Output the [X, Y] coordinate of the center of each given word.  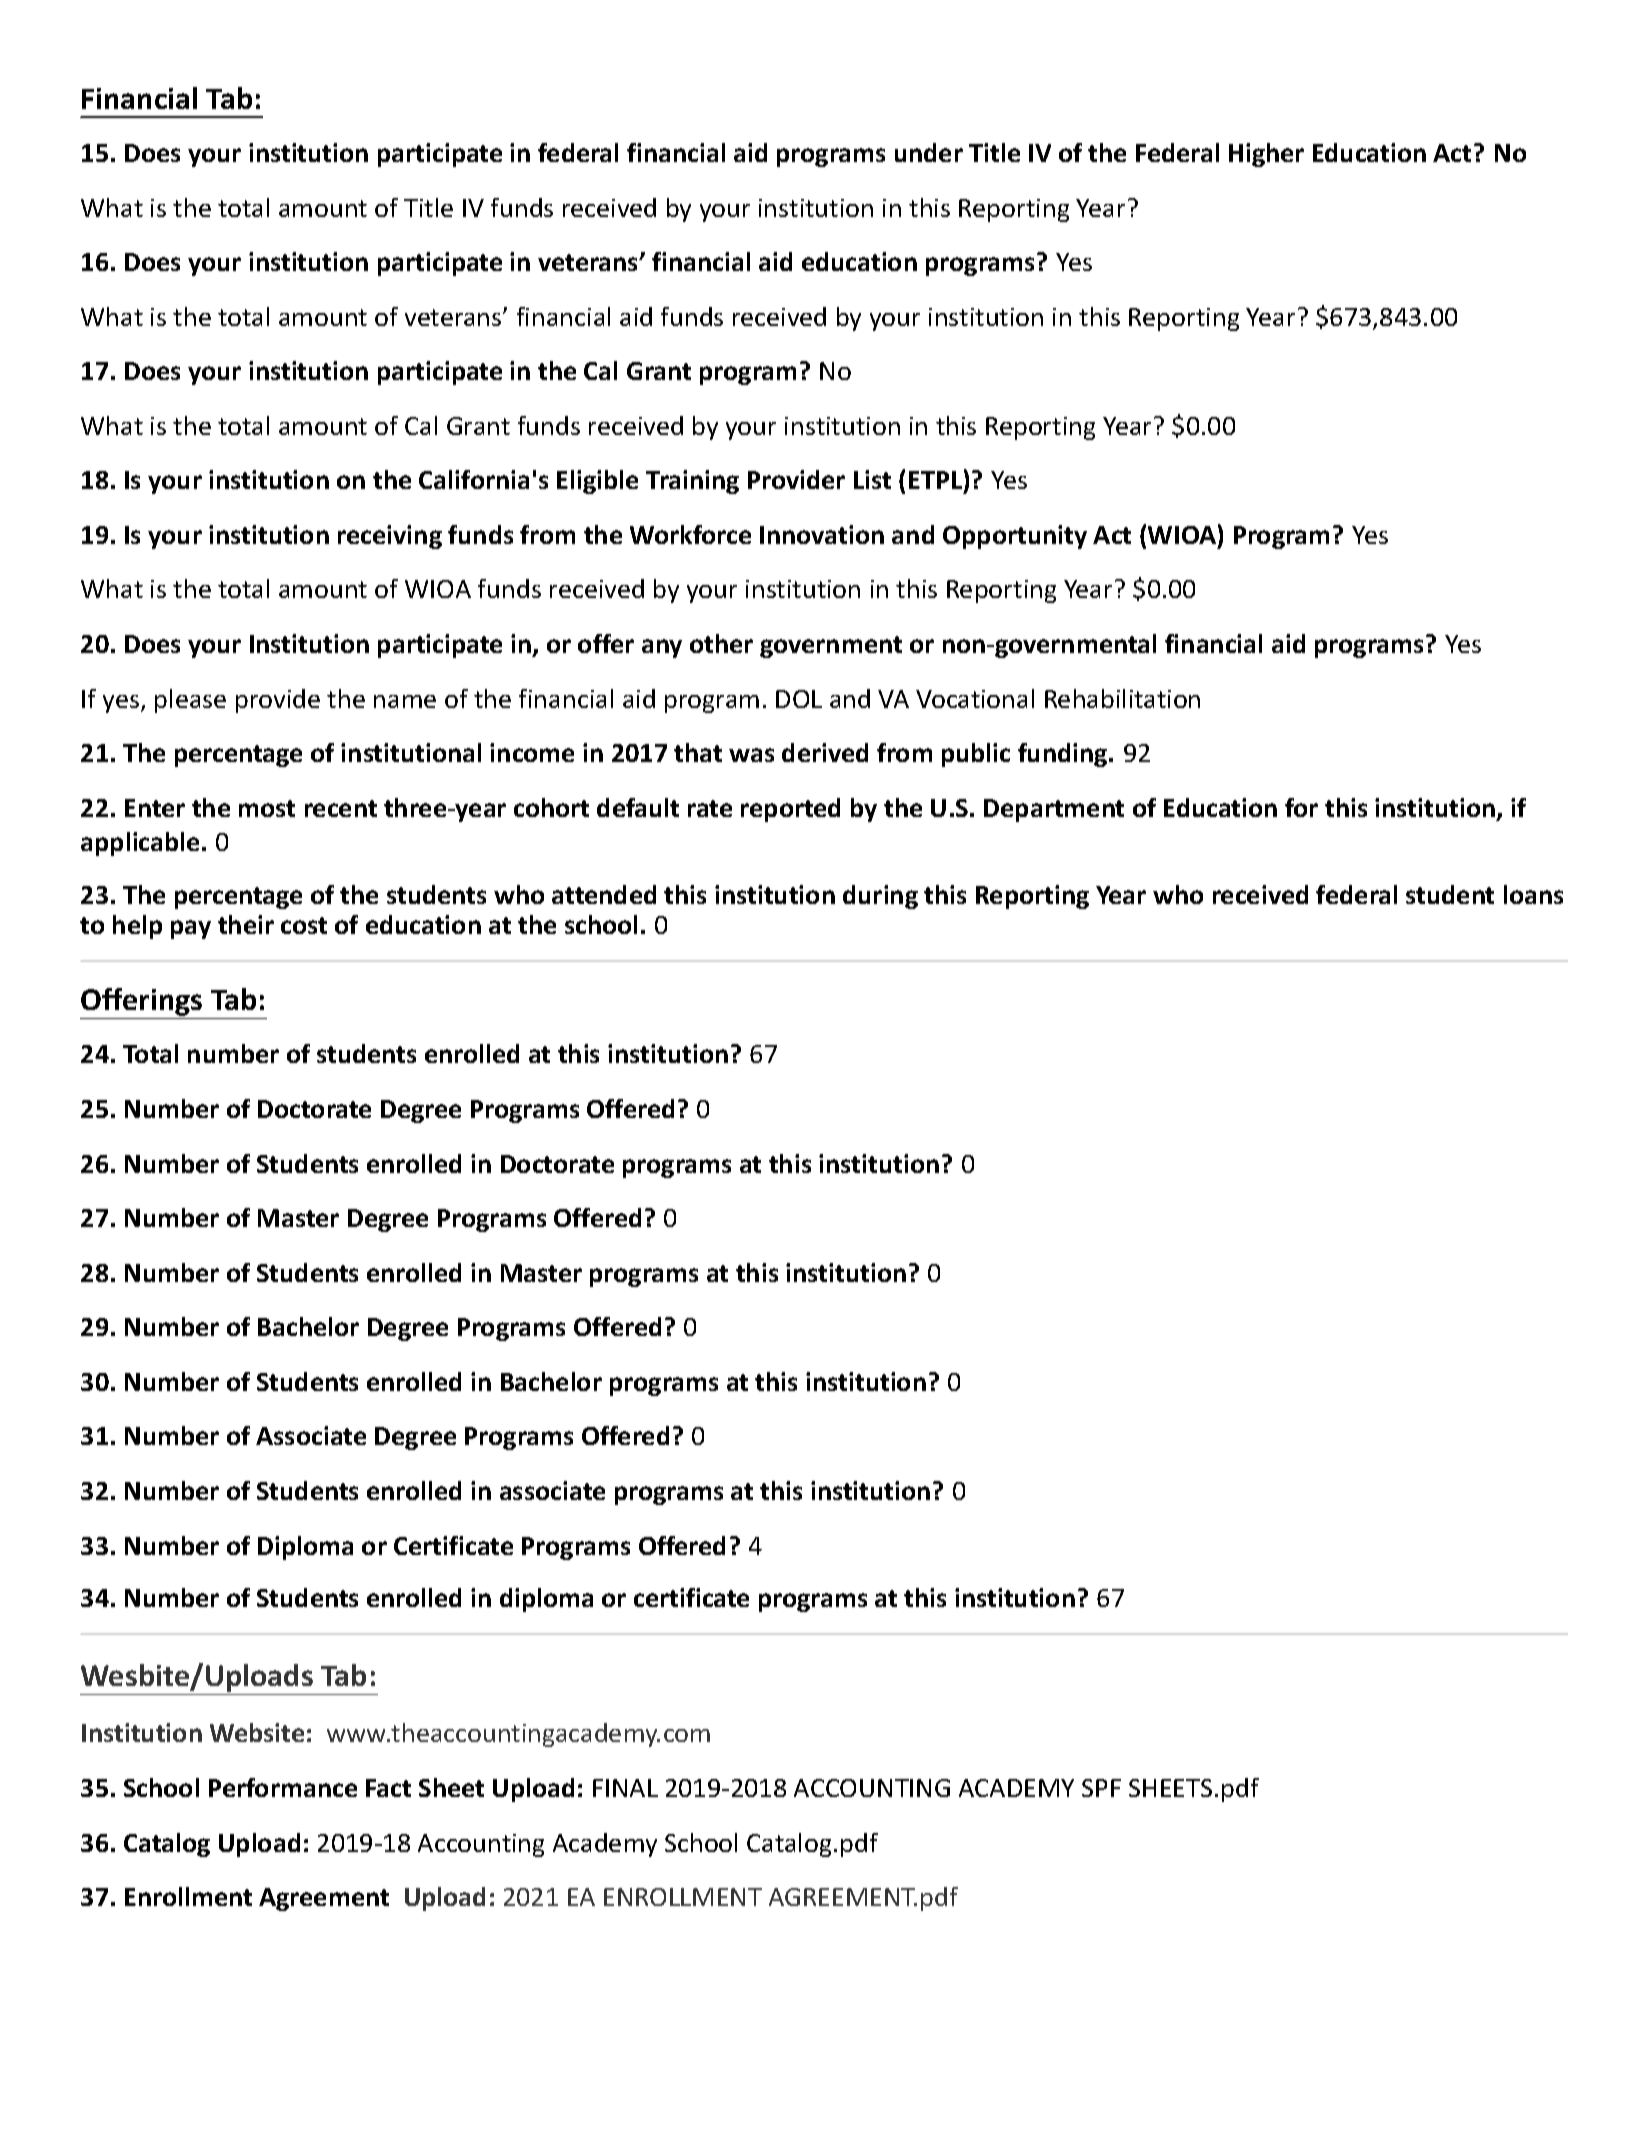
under [929, 152]
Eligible [597, 482]
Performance [283, 1787]
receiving [390, 537]
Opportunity [1015, 537]
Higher [1266, 155]
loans [1533, 894]
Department [1054, 810]
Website [257, 1732]
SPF [1101, 1788]
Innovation [822, 534]
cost [304, 925]
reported [790, 810]
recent [341, 808]
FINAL [625, 1788]
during [880, 897]
